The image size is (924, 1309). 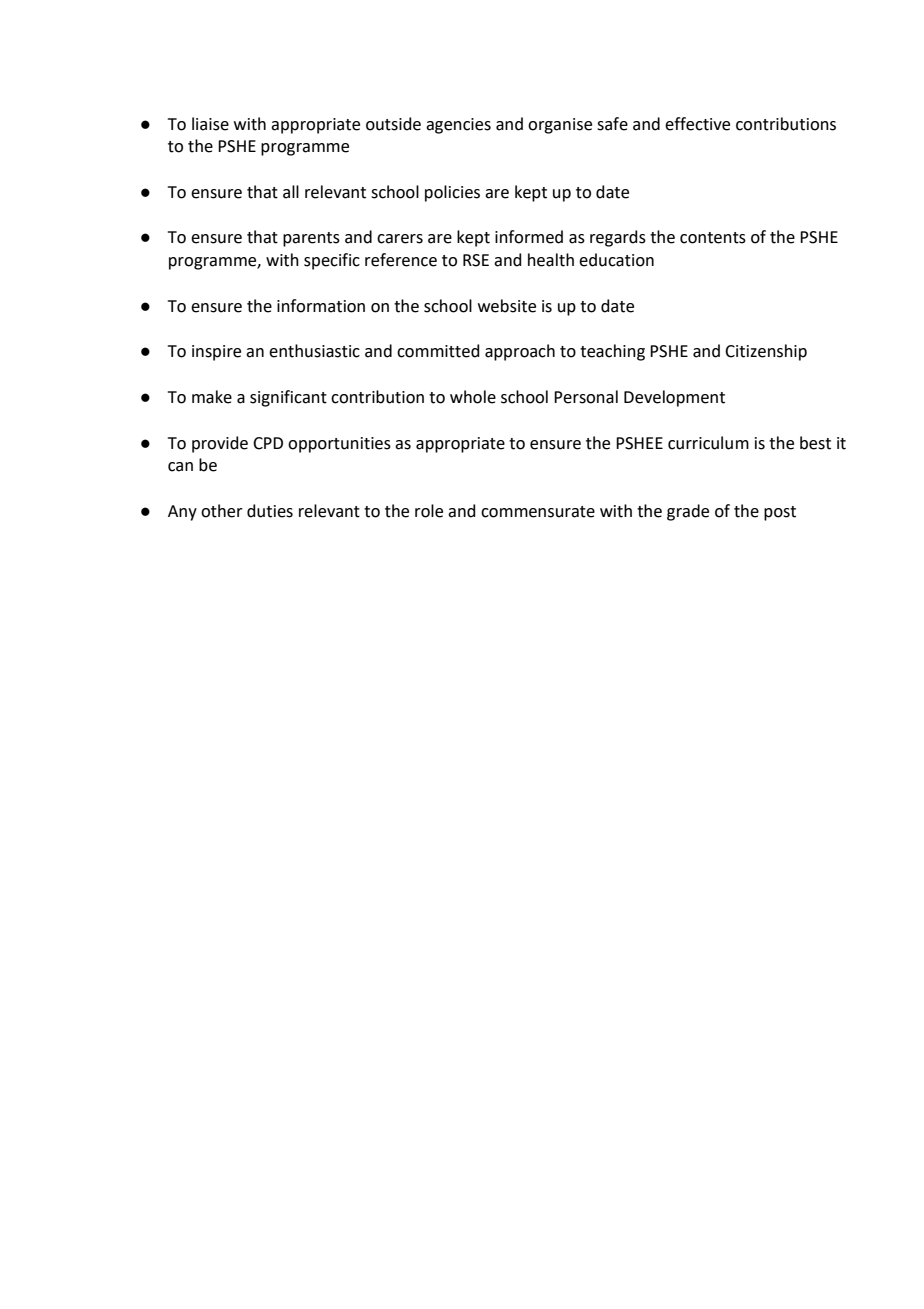 What do you see at coordinates (321, 306) in the screenshot?
I see `information` at bounding box center [321, 306].
